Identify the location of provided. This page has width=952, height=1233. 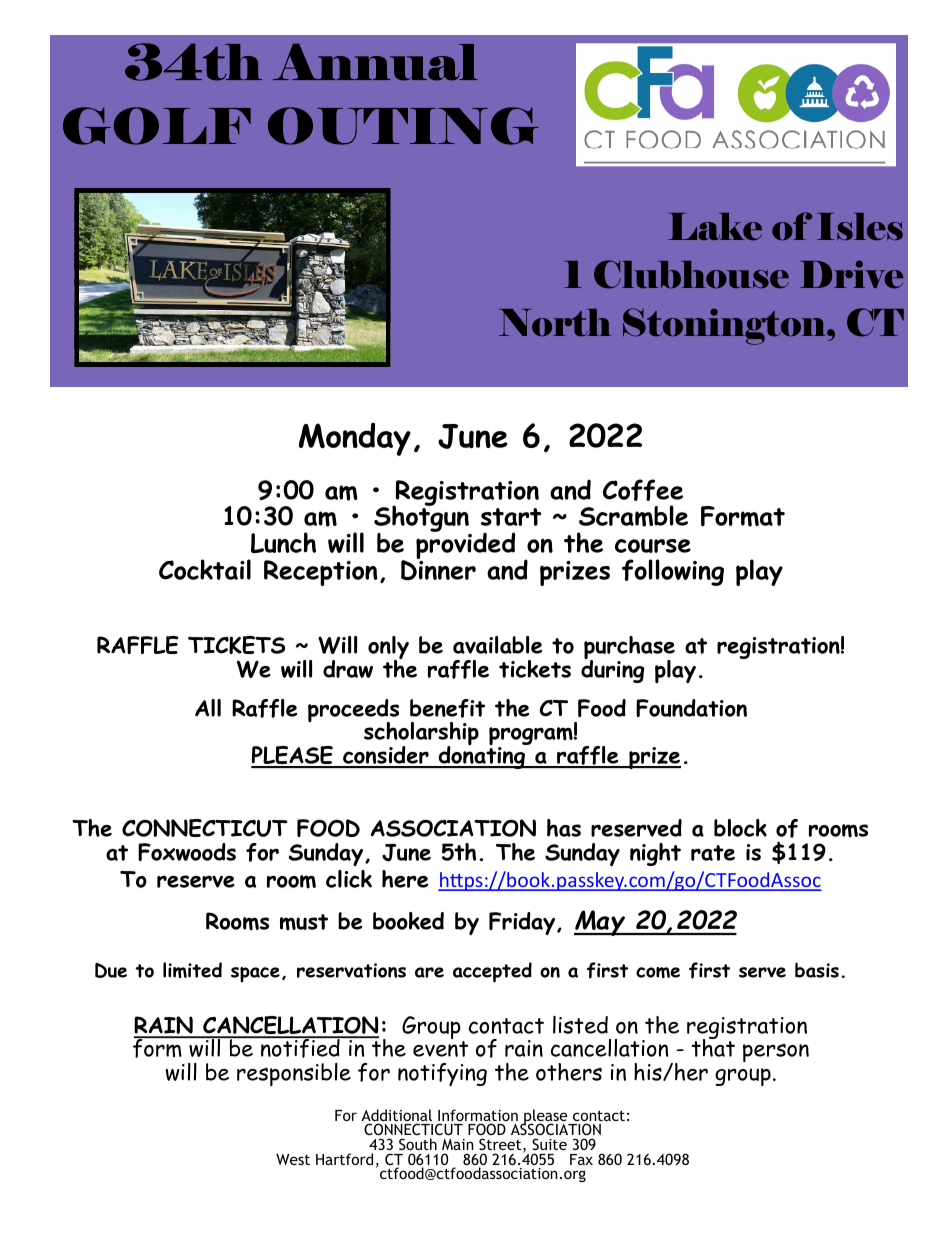
(465, 546).
